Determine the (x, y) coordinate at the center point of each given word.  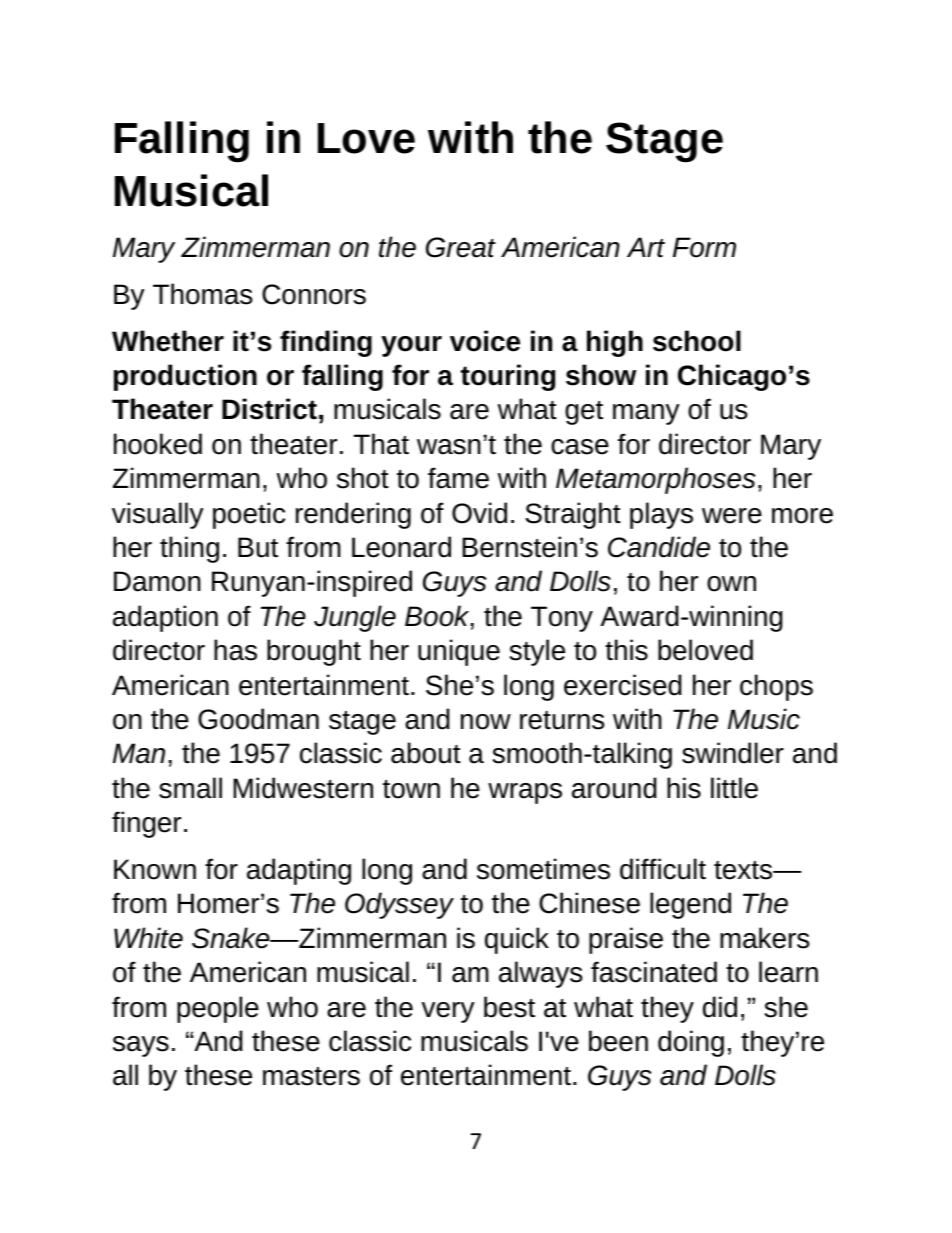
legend (690, 905)
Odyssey (399, 905)
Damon (157, 581)
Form (704, 247)
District (269, 409)
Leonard (401, 547)
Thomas (203, 294)
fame (458, 478)
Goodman (258, 719)
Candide (659, 547)
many (646, 414)
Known (155, 869)
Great (461, 247)
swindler (733, 753)
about (426, 753)
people (218, 1009)
